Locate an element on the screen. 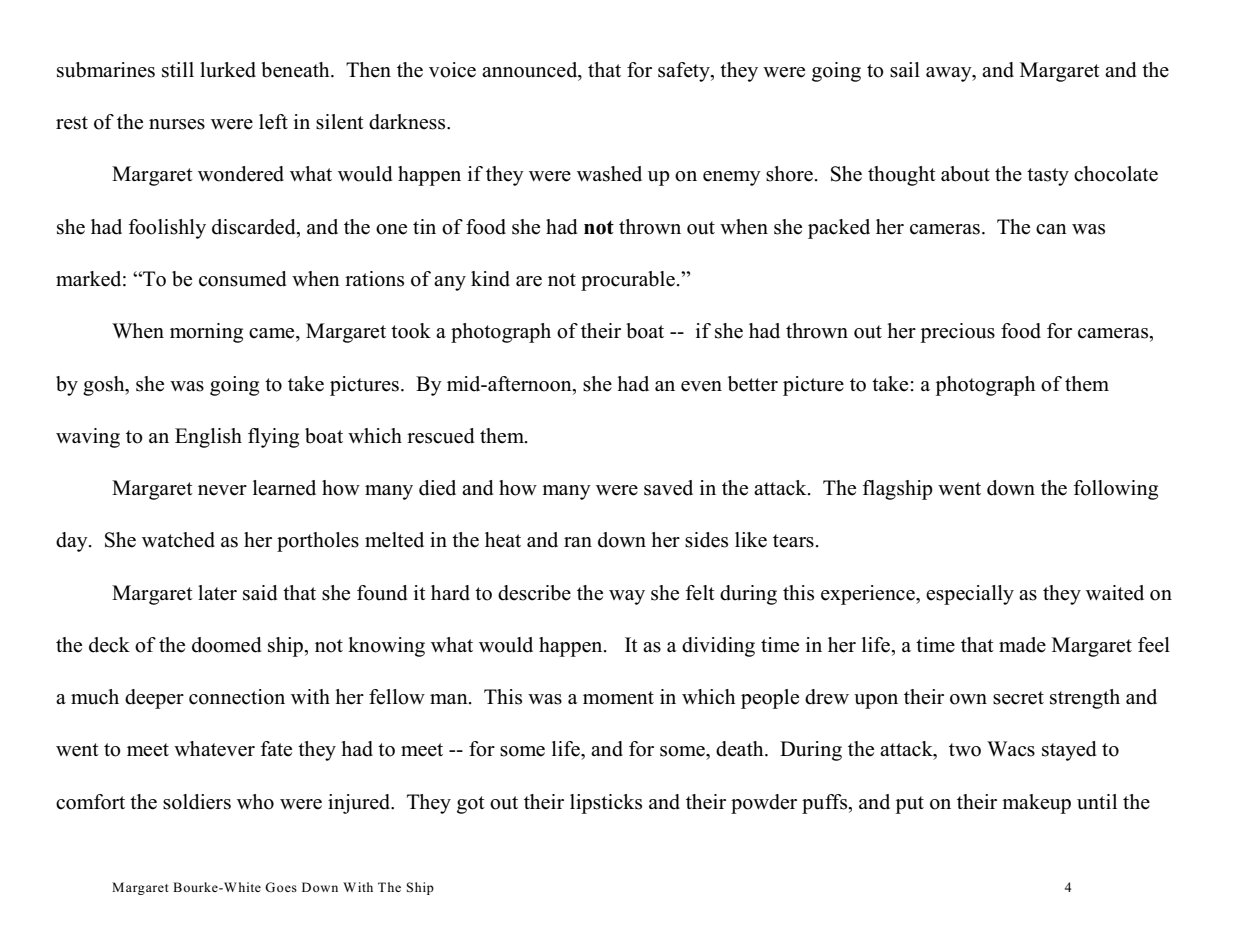 The height and width of the screenshot is (952, 1233). moment is located at coordinates (618, 698).
